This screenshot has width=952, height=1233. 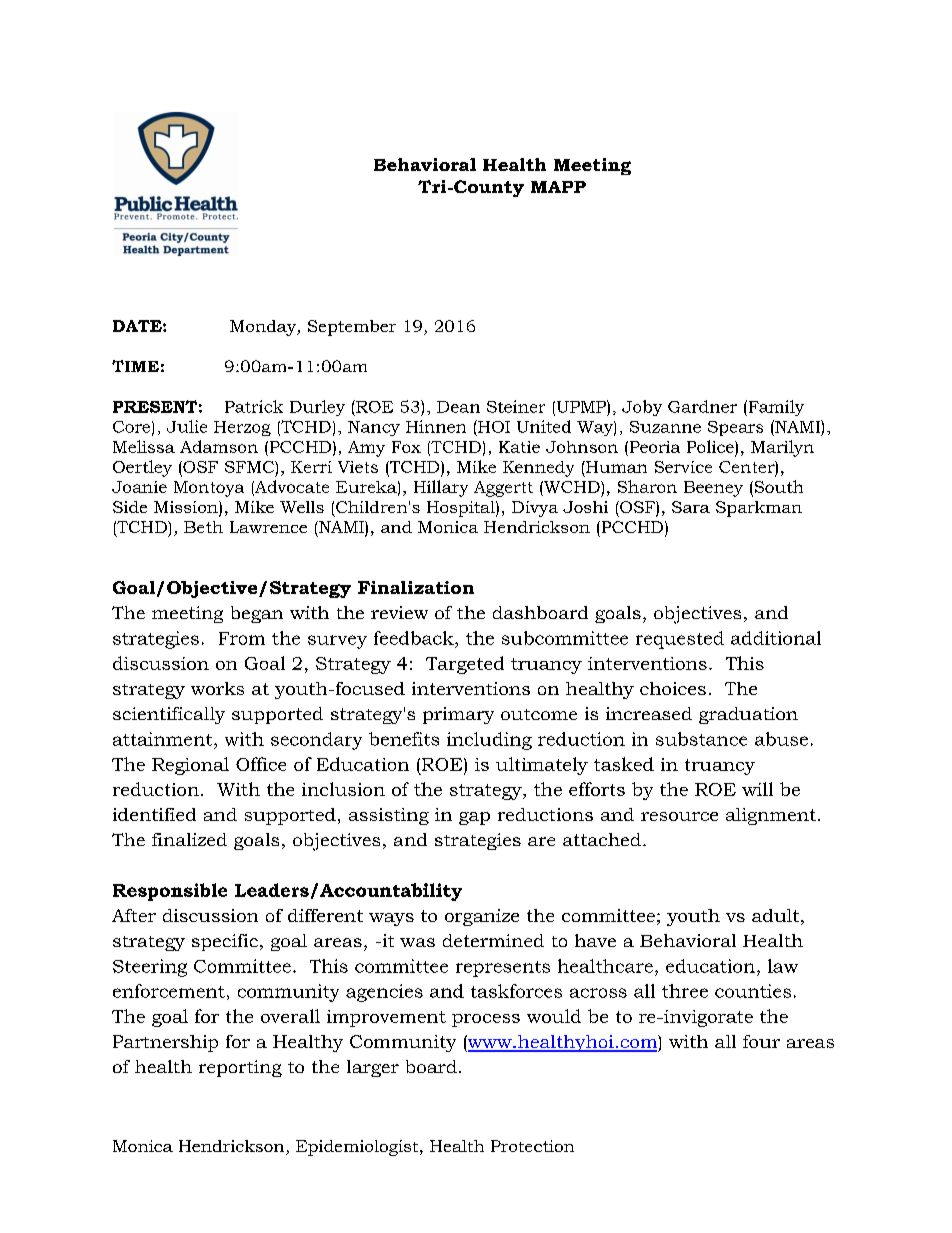 What do you see at coordinates (264, 328) in the screenshot?
I see `Monday` at bounding box center [264, 328].
